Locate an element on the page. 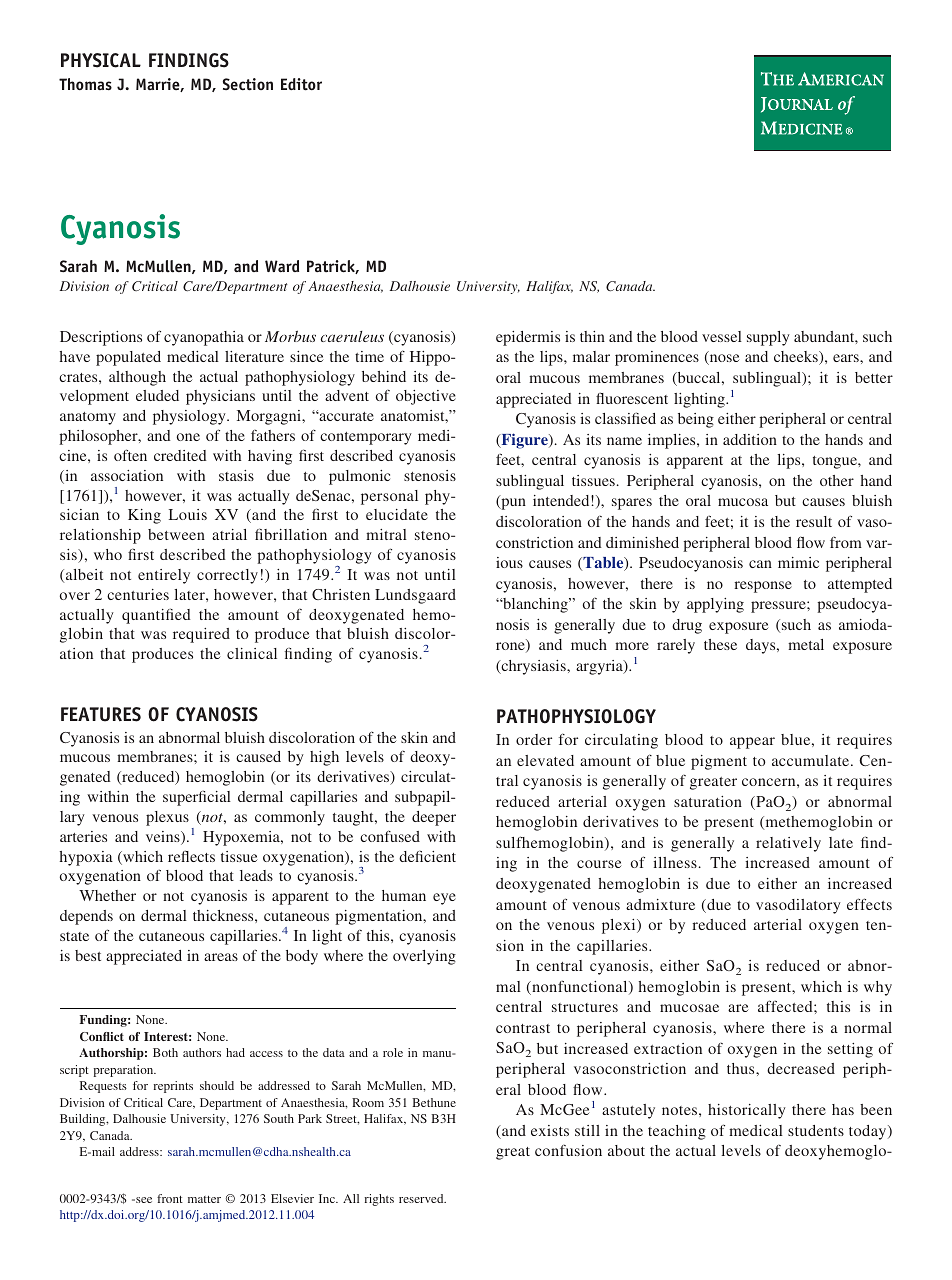  reserved is located at coordinates (422, 1198).
